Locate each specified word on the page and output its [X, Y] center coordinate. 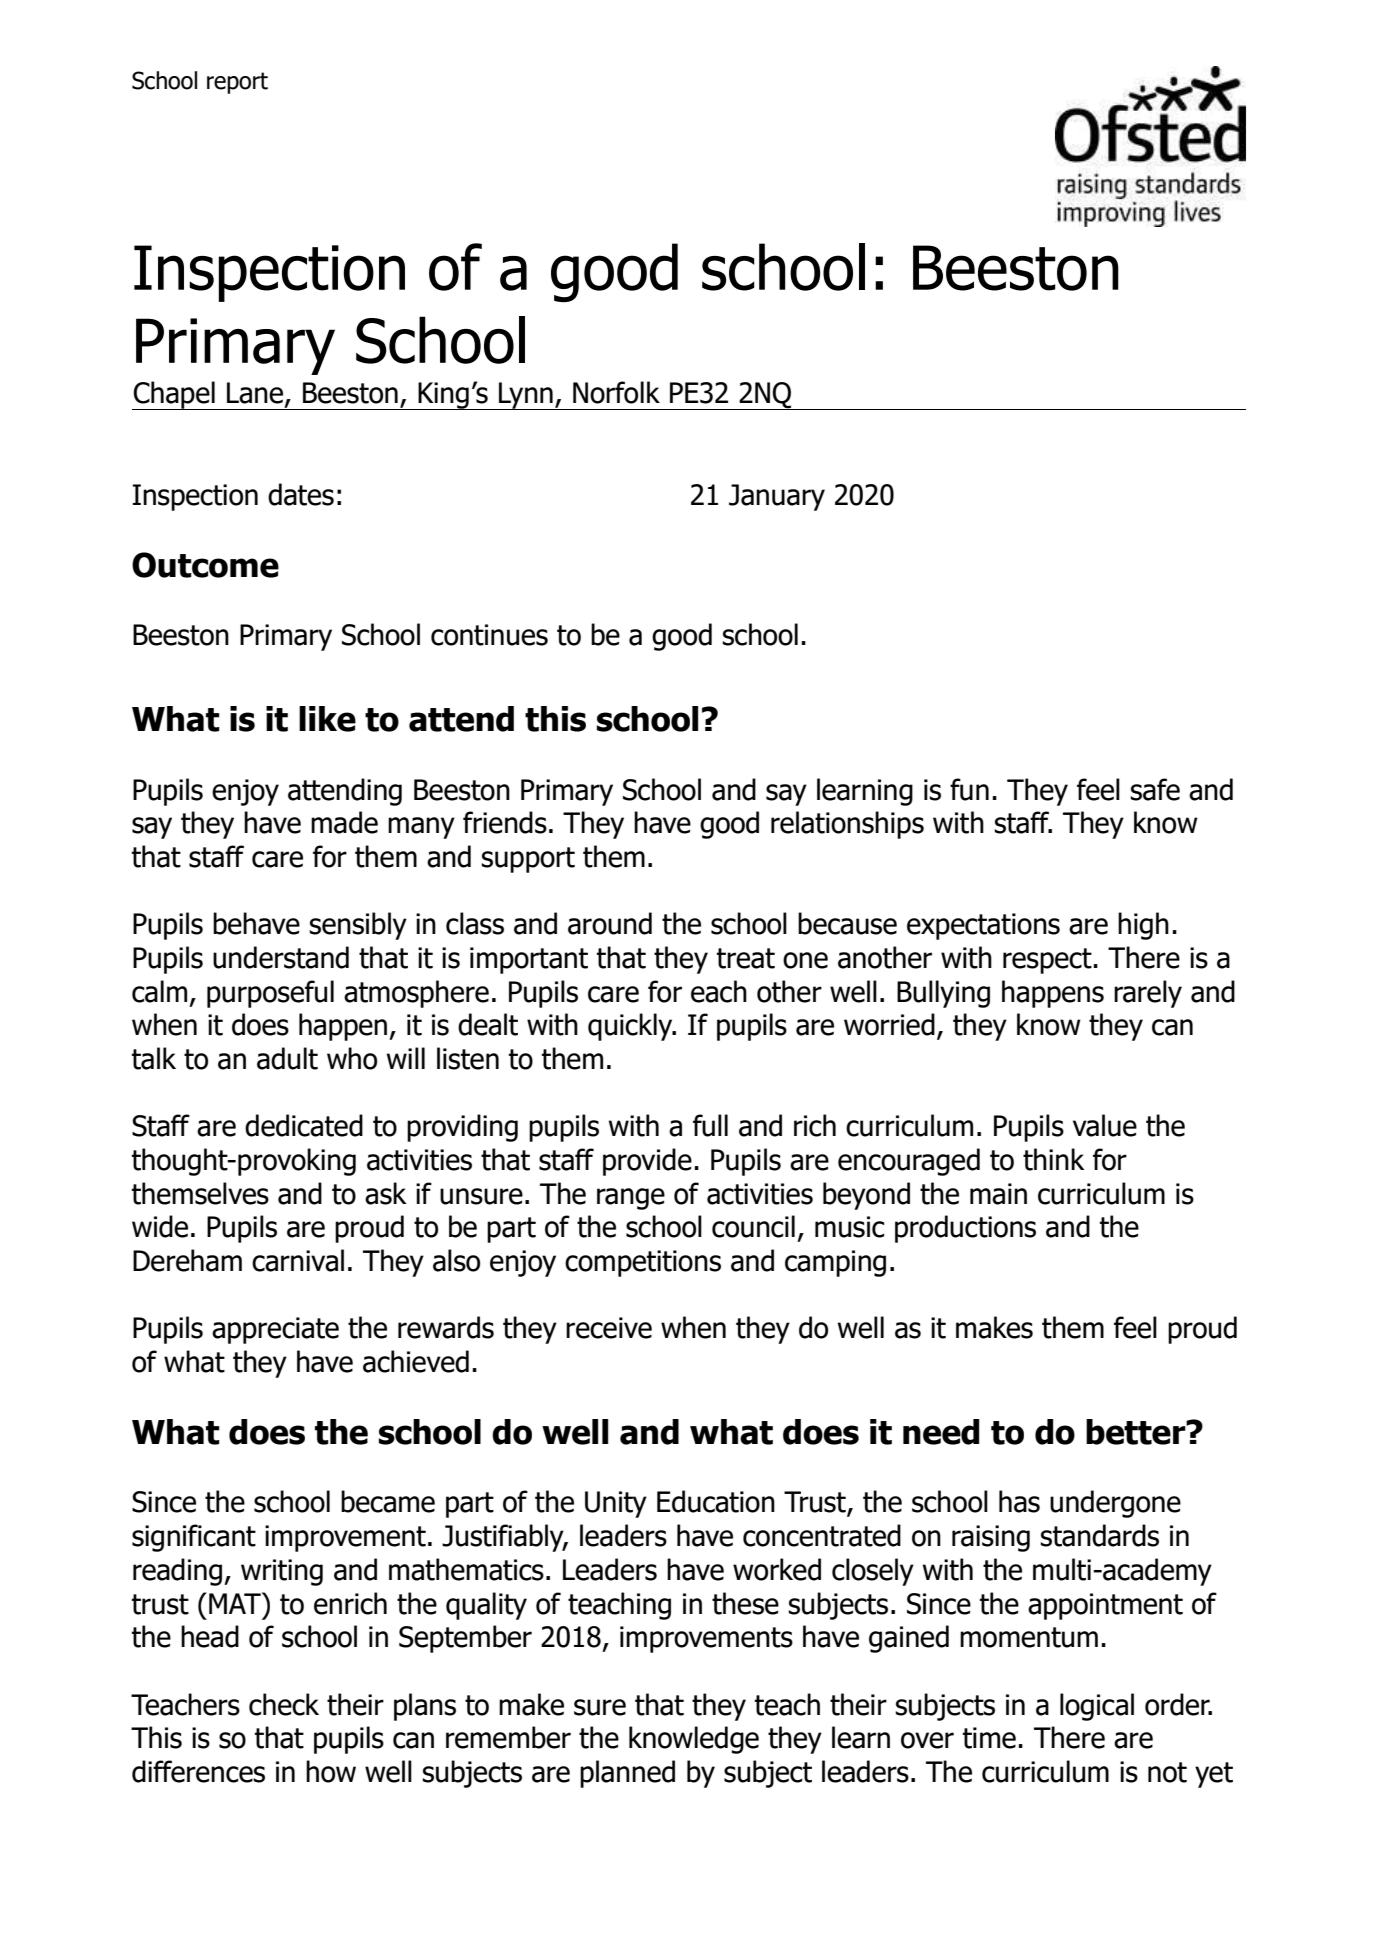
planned [627, 1774]
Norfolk [616, 392]
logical [1097, 1707]
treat [746, 958]
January [777, 497]
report [237, 83]
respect [1048, 961]
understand [281, 957]
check [284, 1704]
